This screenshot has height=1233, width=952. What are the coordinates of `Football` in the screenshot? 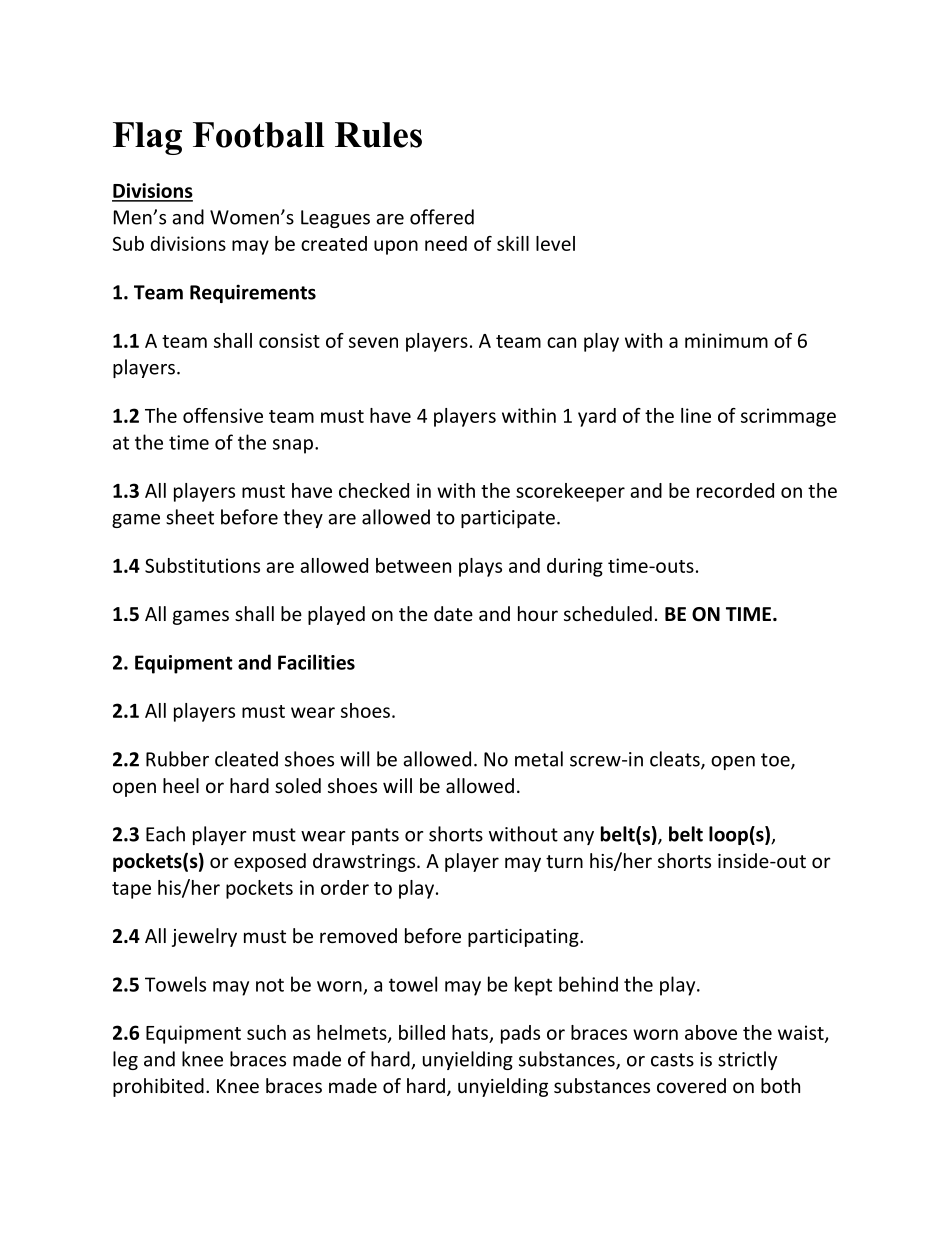 It's located at (258, 135).
